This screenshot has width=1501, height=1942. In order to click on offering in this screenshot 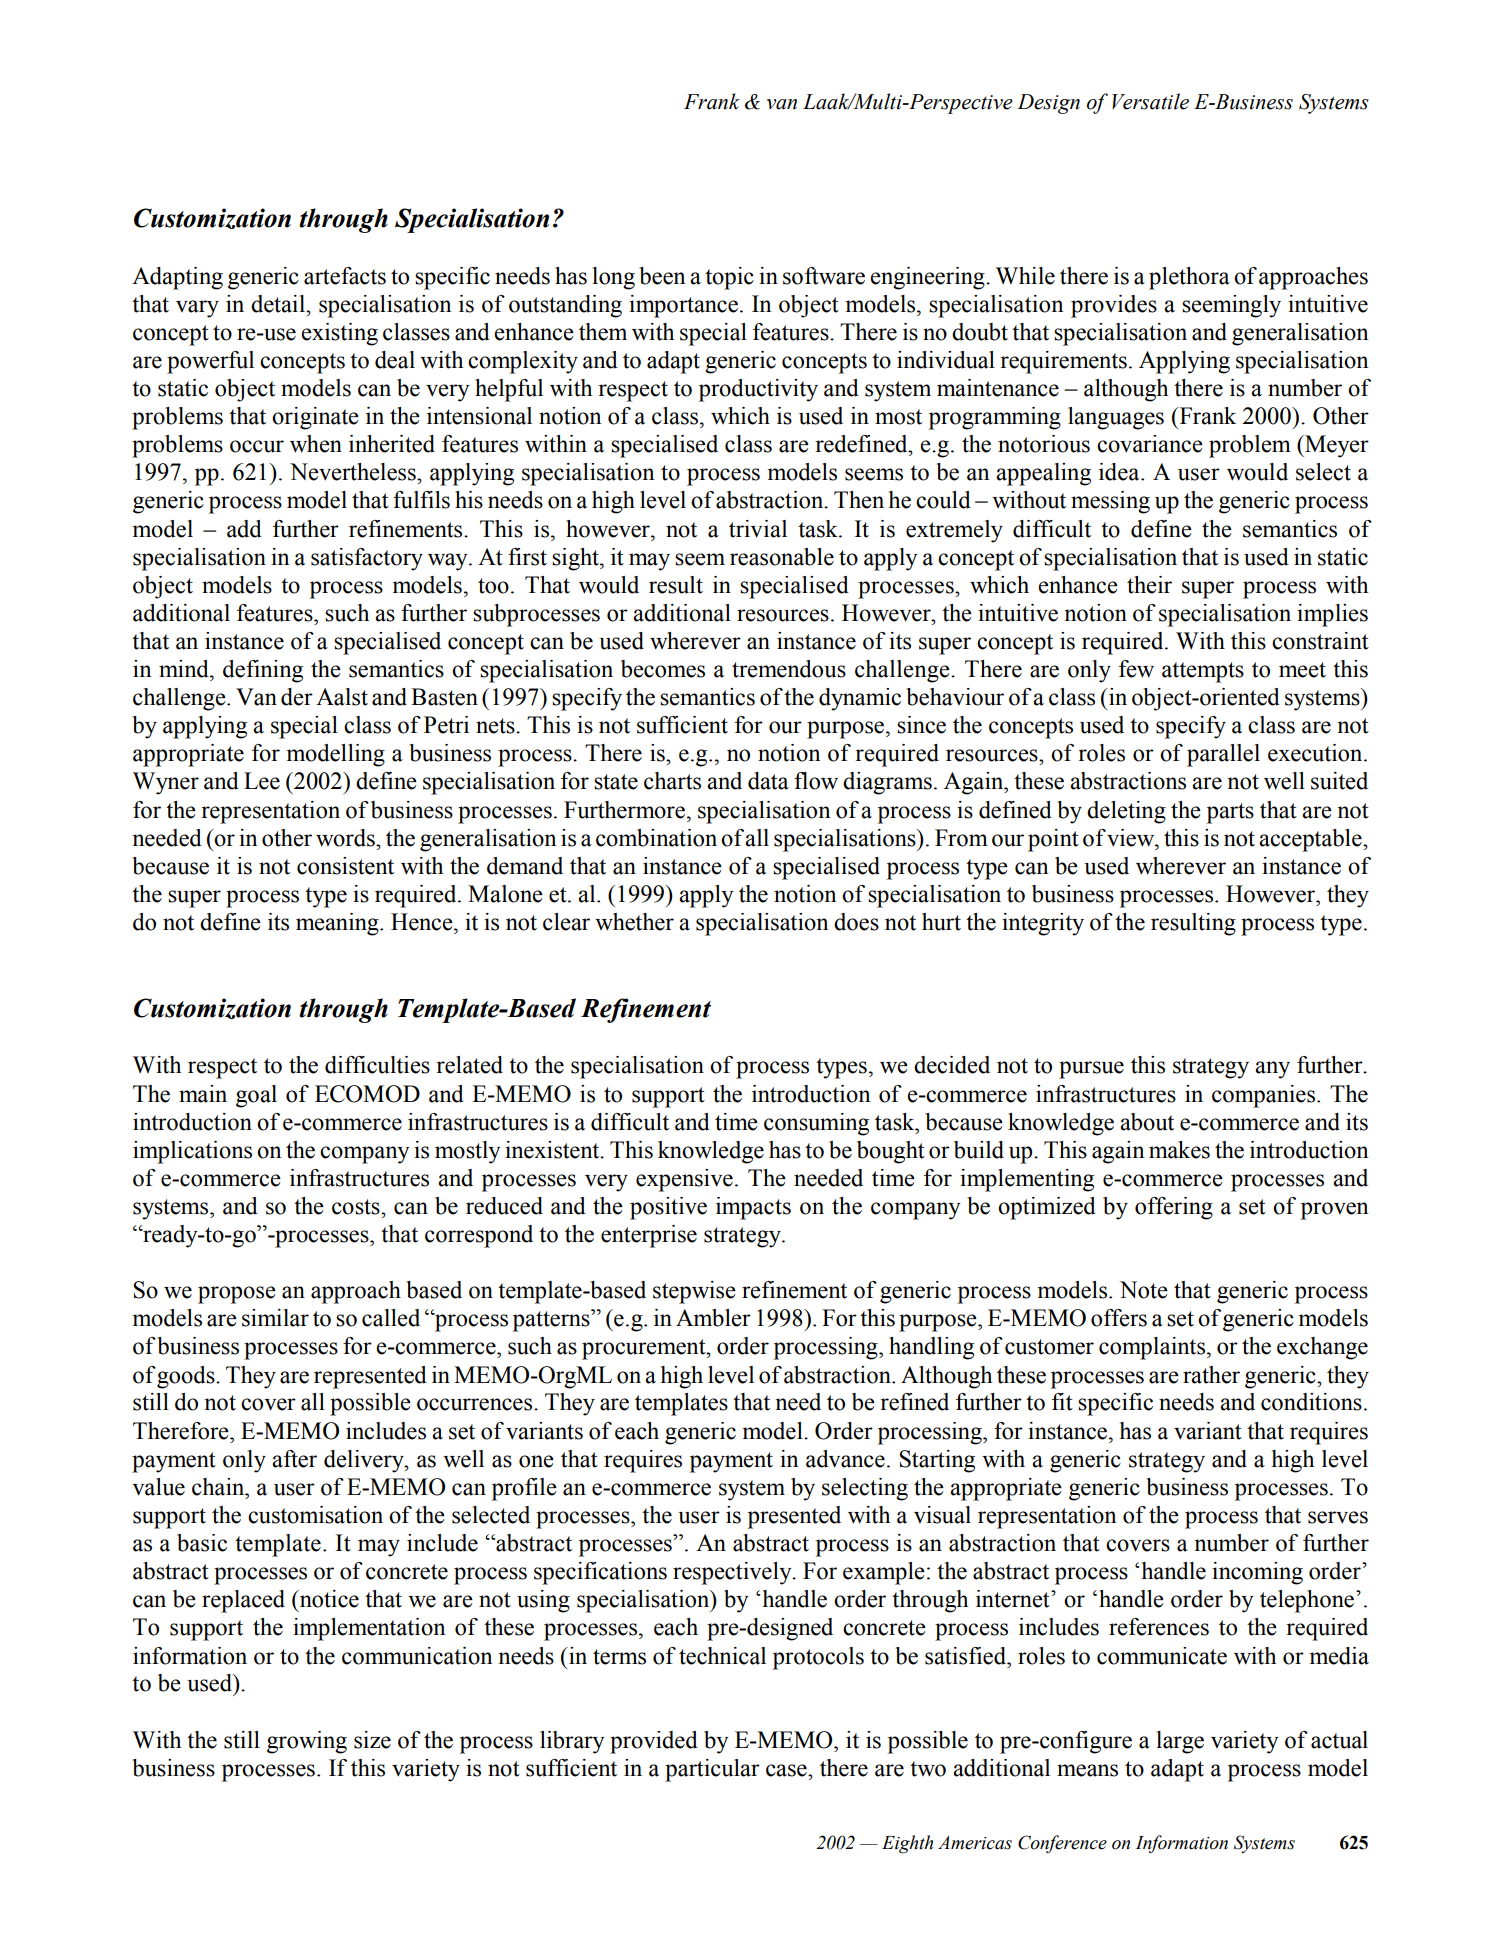, I will do `click(1174, 1208)`.
